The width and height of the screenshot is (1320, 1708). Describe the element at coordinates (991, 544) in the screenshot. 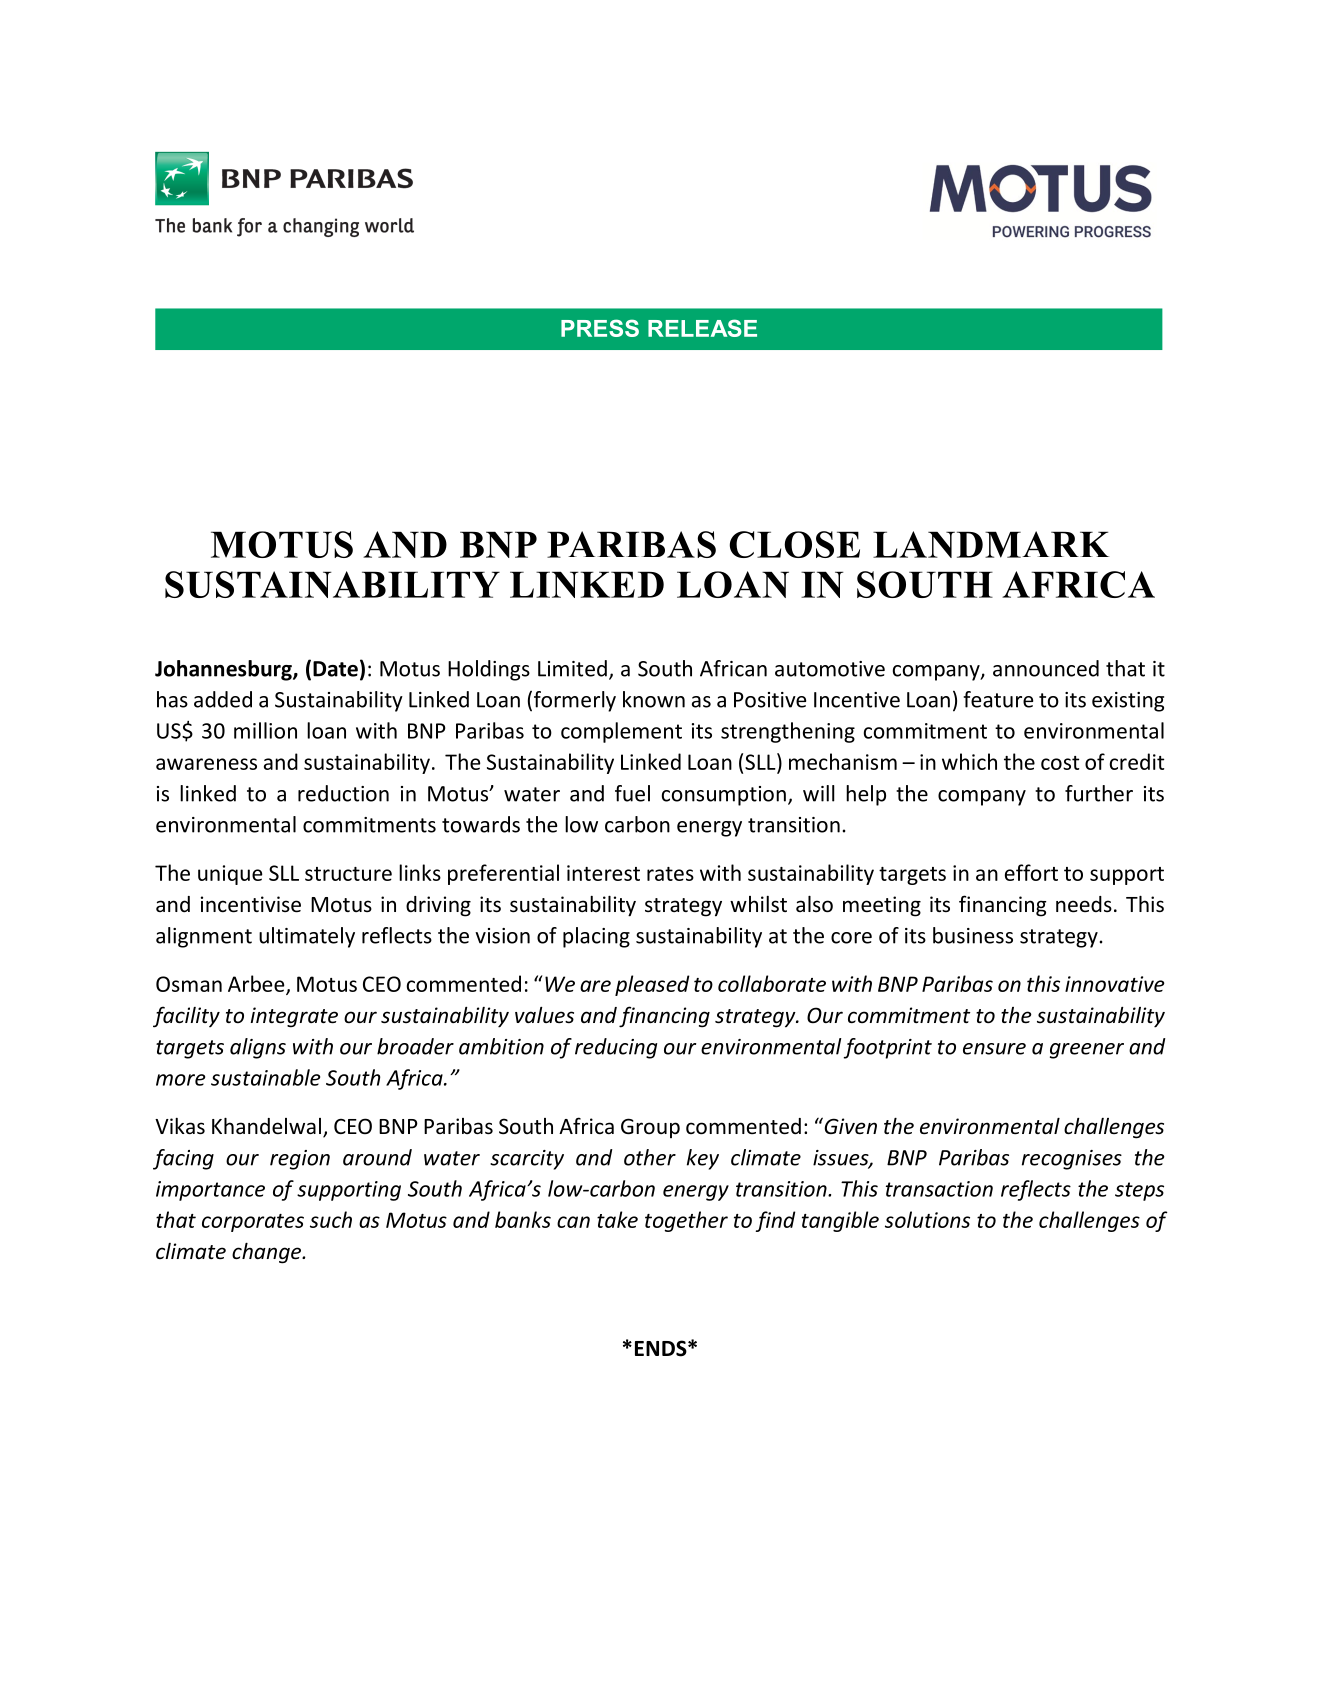

I see `LANDMARK` at that location.
